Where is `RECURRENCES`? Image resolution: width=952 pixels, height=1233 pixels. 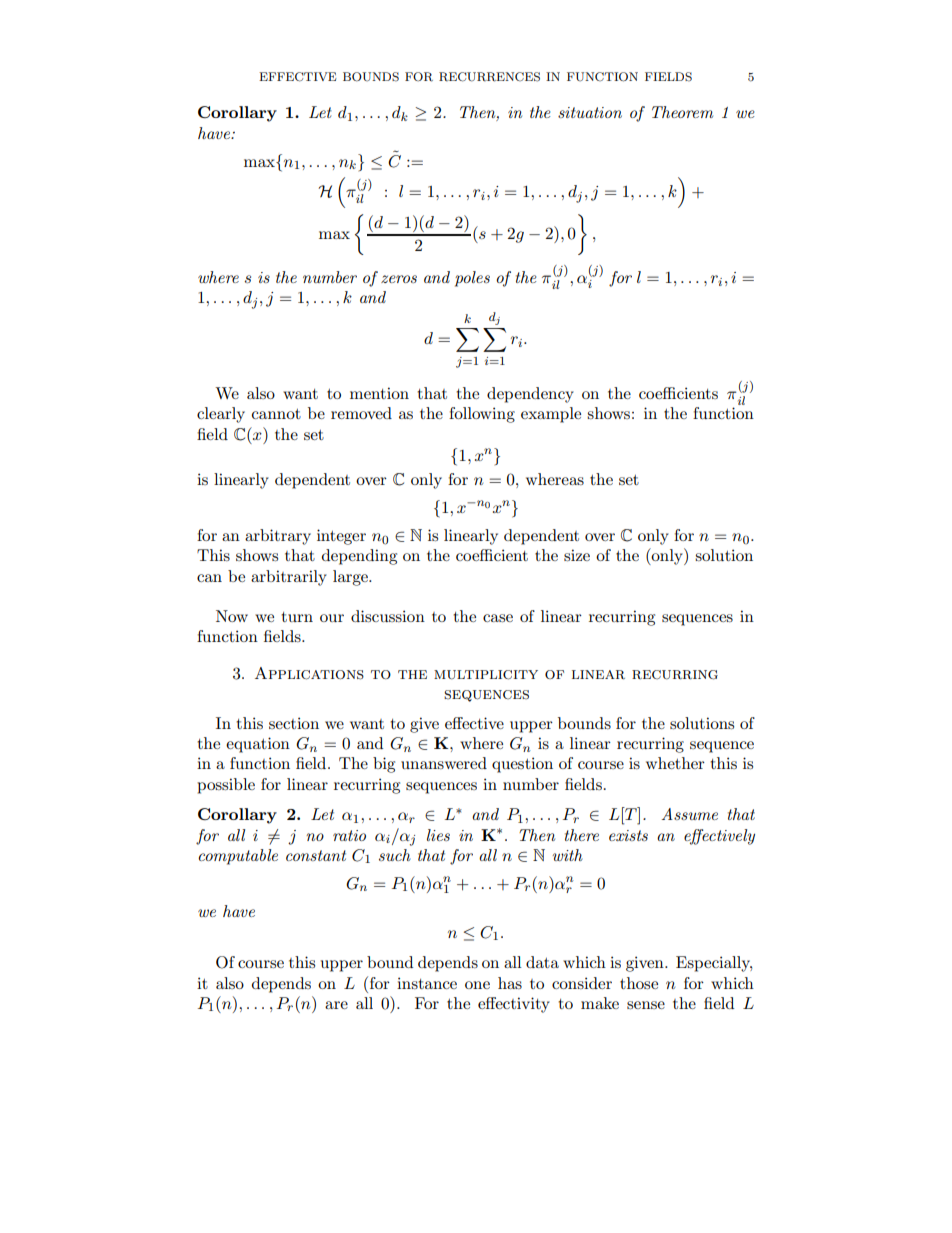 RECURRENCES is located at coordinates (489, 77).
